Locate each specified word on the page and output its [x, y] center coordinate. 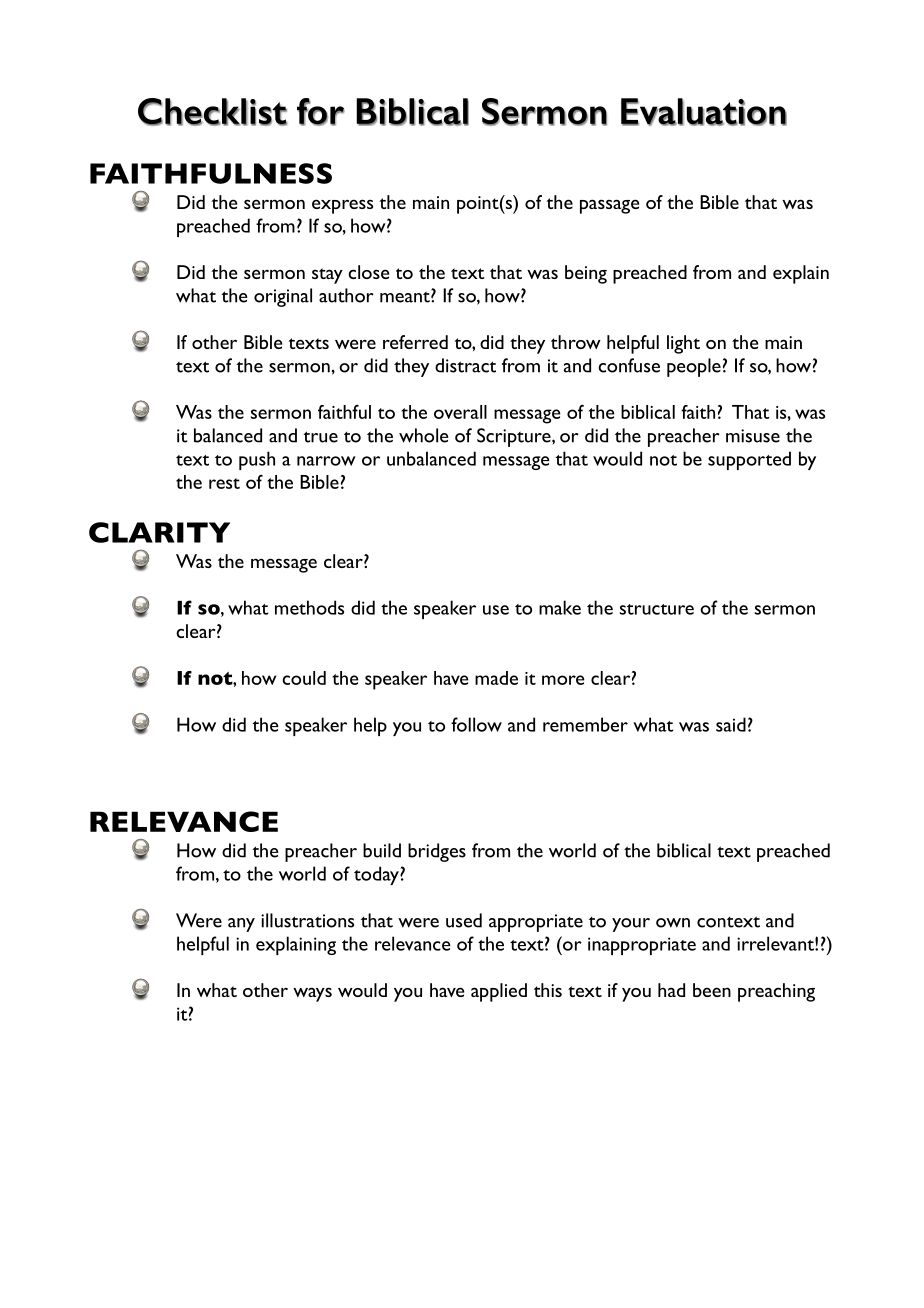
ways [312, 994]
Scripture [515, 437]
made [496, 678]
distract [465, 365]
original [283, 297]
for [321, 112]
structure [657, 609]
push [257, 460]
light [683, 344]
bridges [437, 852]
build [382, 850]
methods [309, 607]
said [731, 724]
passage [609, 206]
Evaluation [704, 112]
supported [749, 460]
